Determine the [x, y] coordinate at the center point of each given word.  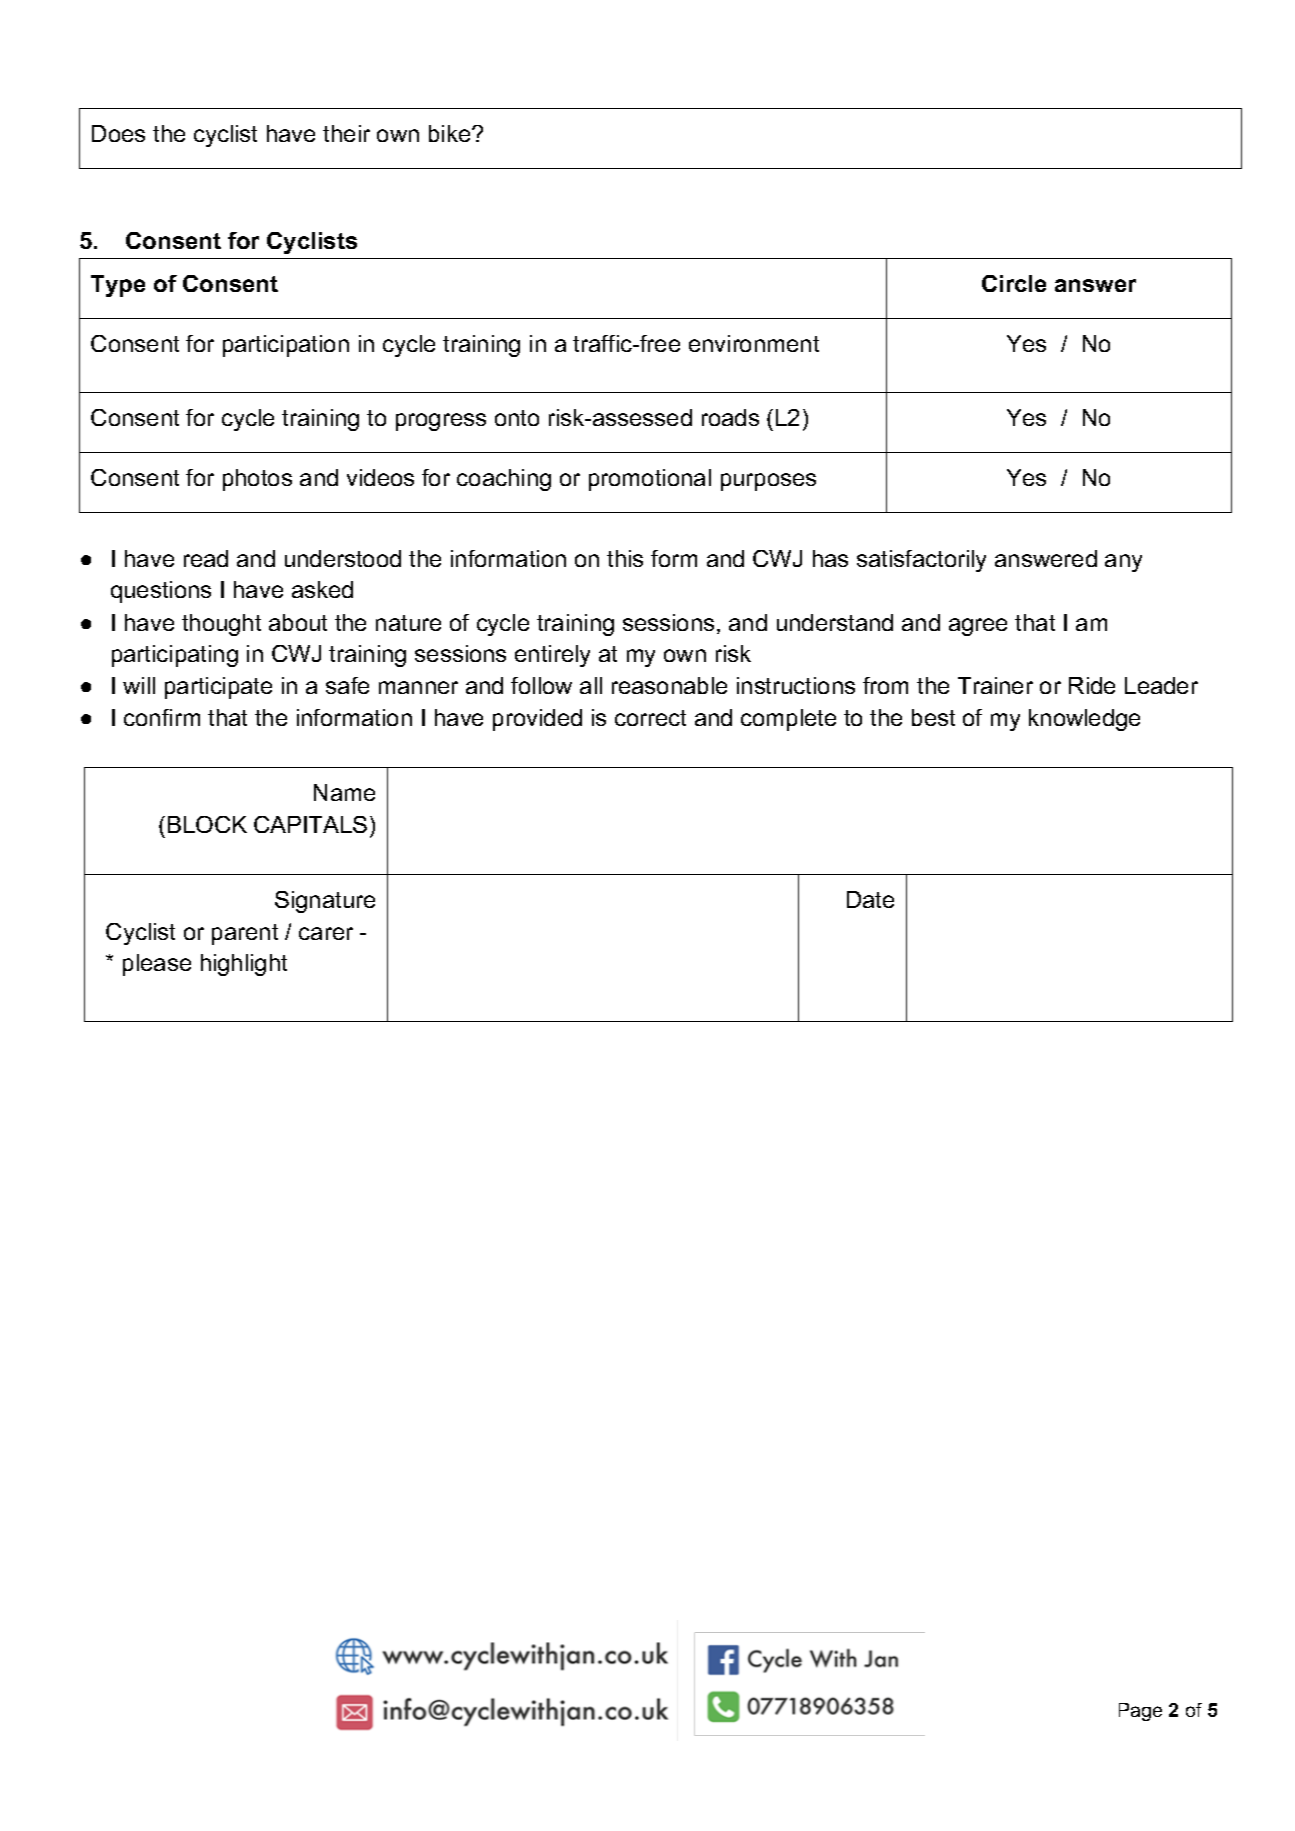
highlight [244, 965]
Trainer [995, 685]
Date [870, 899]
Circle [1014, 283]
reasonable [669, 685]
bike [451, 133]
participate [218, 688]
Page [1140, 1712]
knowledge [1084, 720]
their [346, 133]
